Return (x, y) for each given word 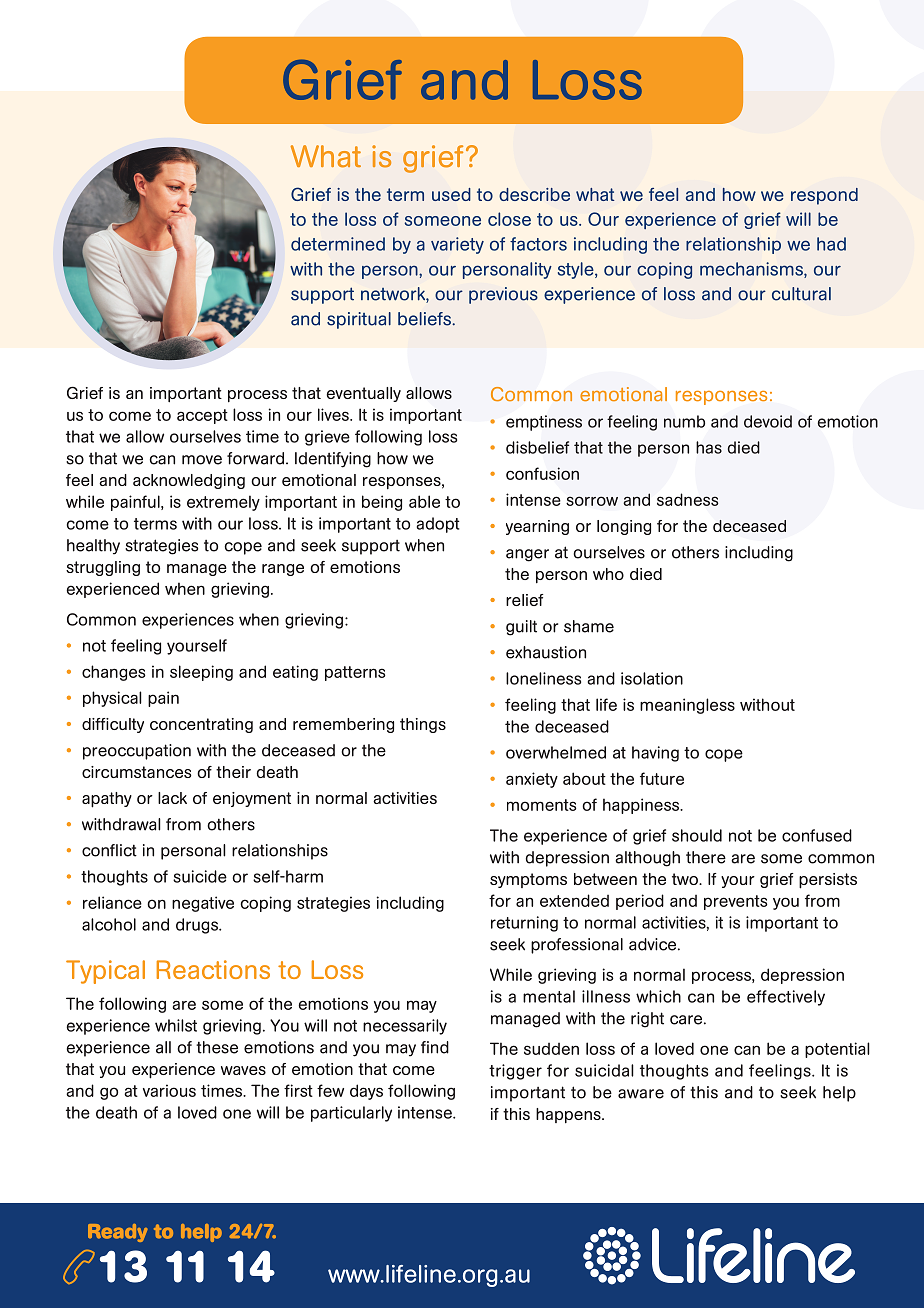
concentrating (201, 725)
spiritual (359, 320)
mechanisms (752, 270)
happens (569, 1115)
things (423, 725)
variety (457, 245)
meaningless (687, 706)
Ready (118, 1233)
